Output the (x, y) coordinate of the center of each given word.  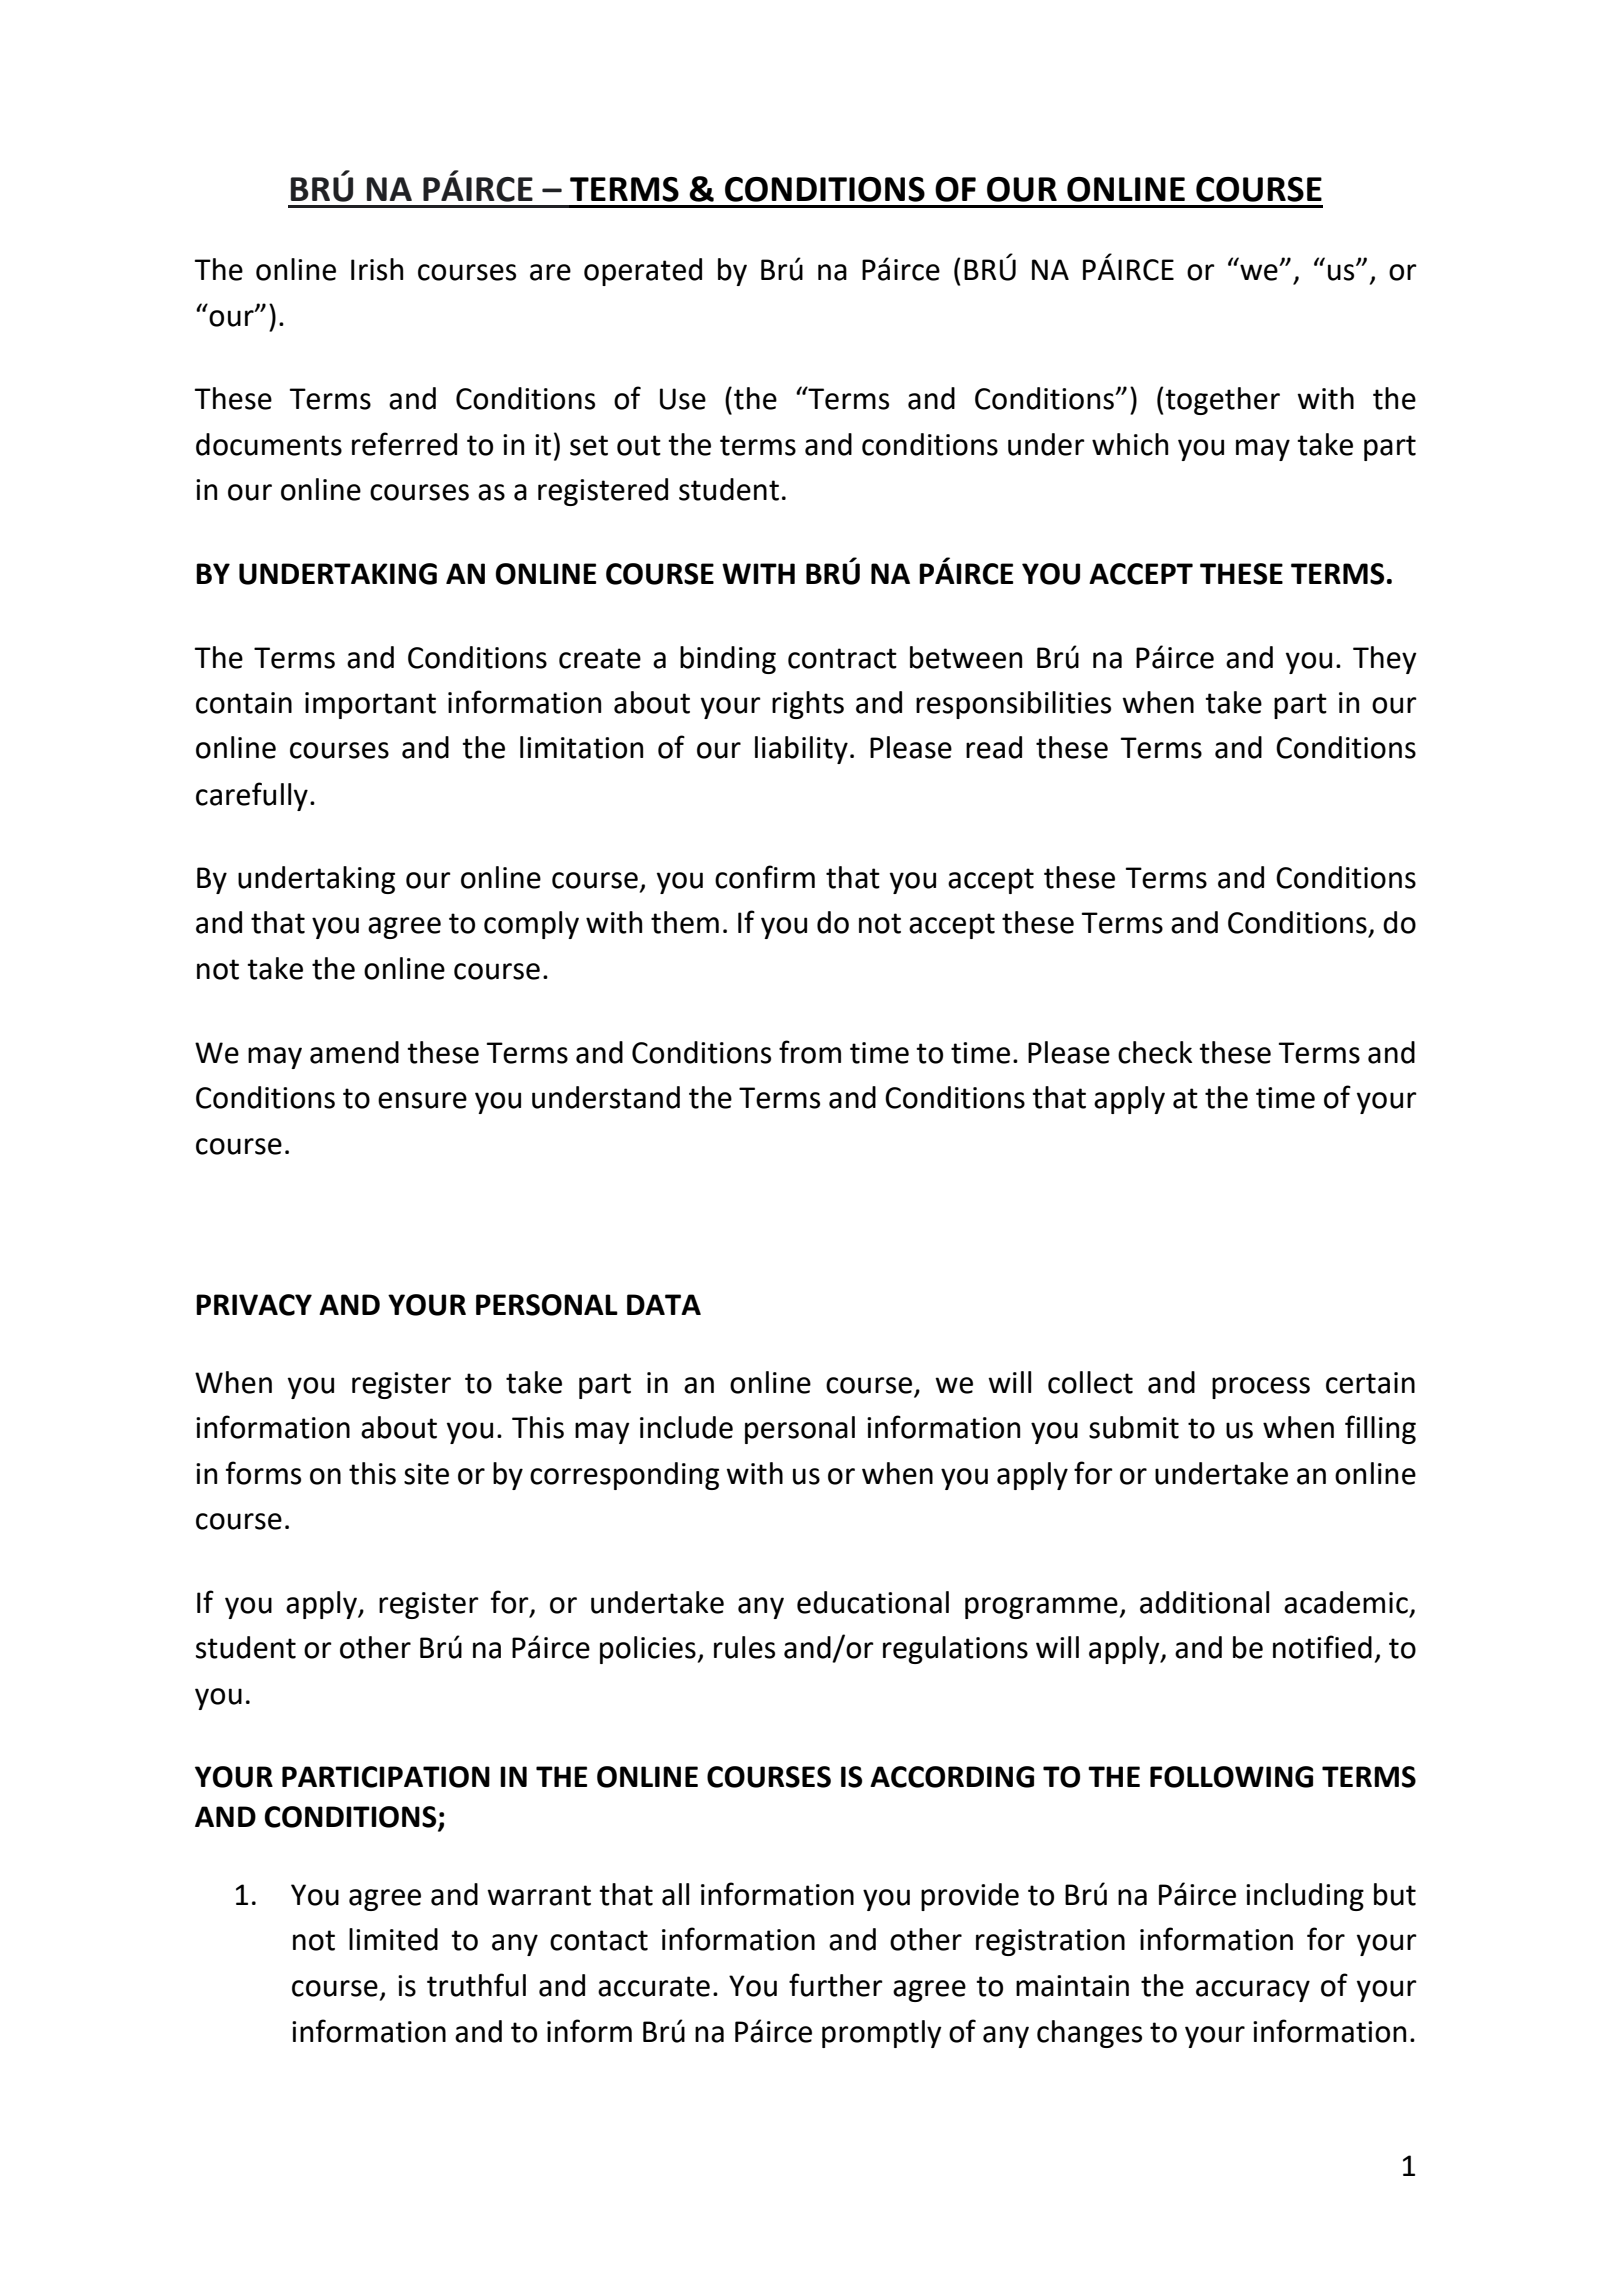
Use (683, 399)
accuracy (1253, 1991)
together (1221, 401)
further (836, 1985)
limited (393, 1939)
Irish (377, 269)
